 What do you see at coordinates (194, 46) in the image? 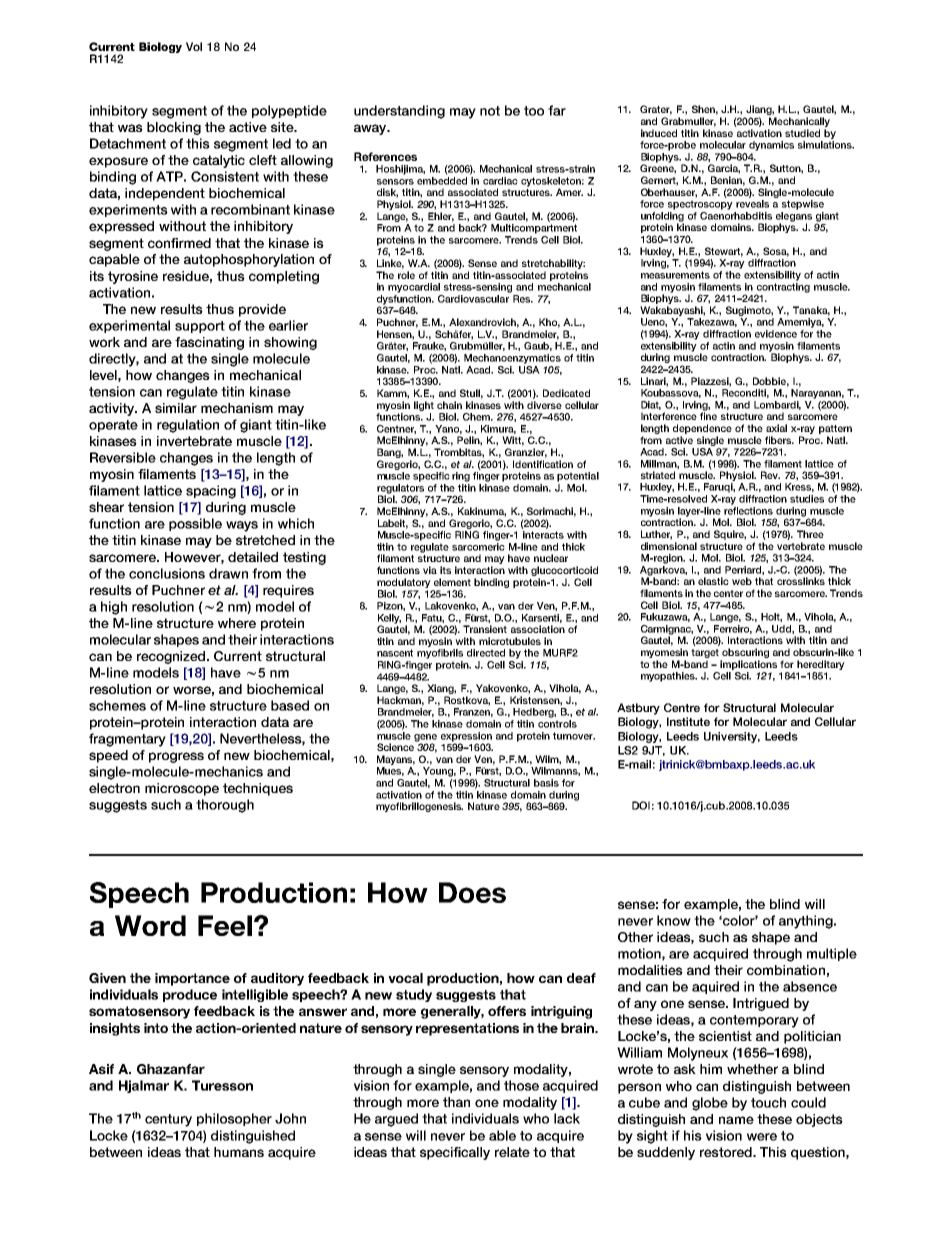
I see `Vol` at bounding box center [194, 46].
